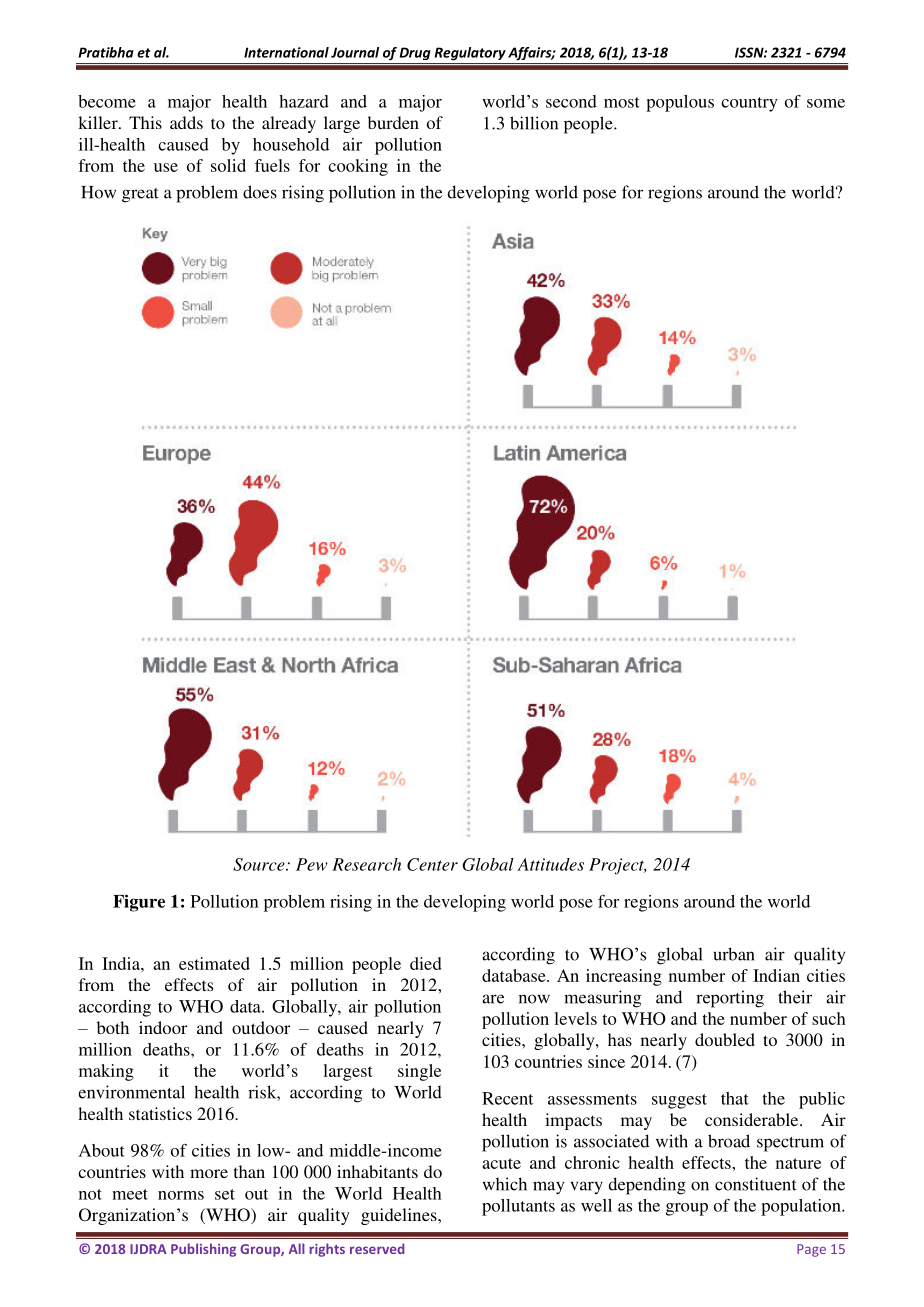 Image resolution: width=924 pixels, height=1307 pixels. I want to click on estimated, so click(214, 963).
